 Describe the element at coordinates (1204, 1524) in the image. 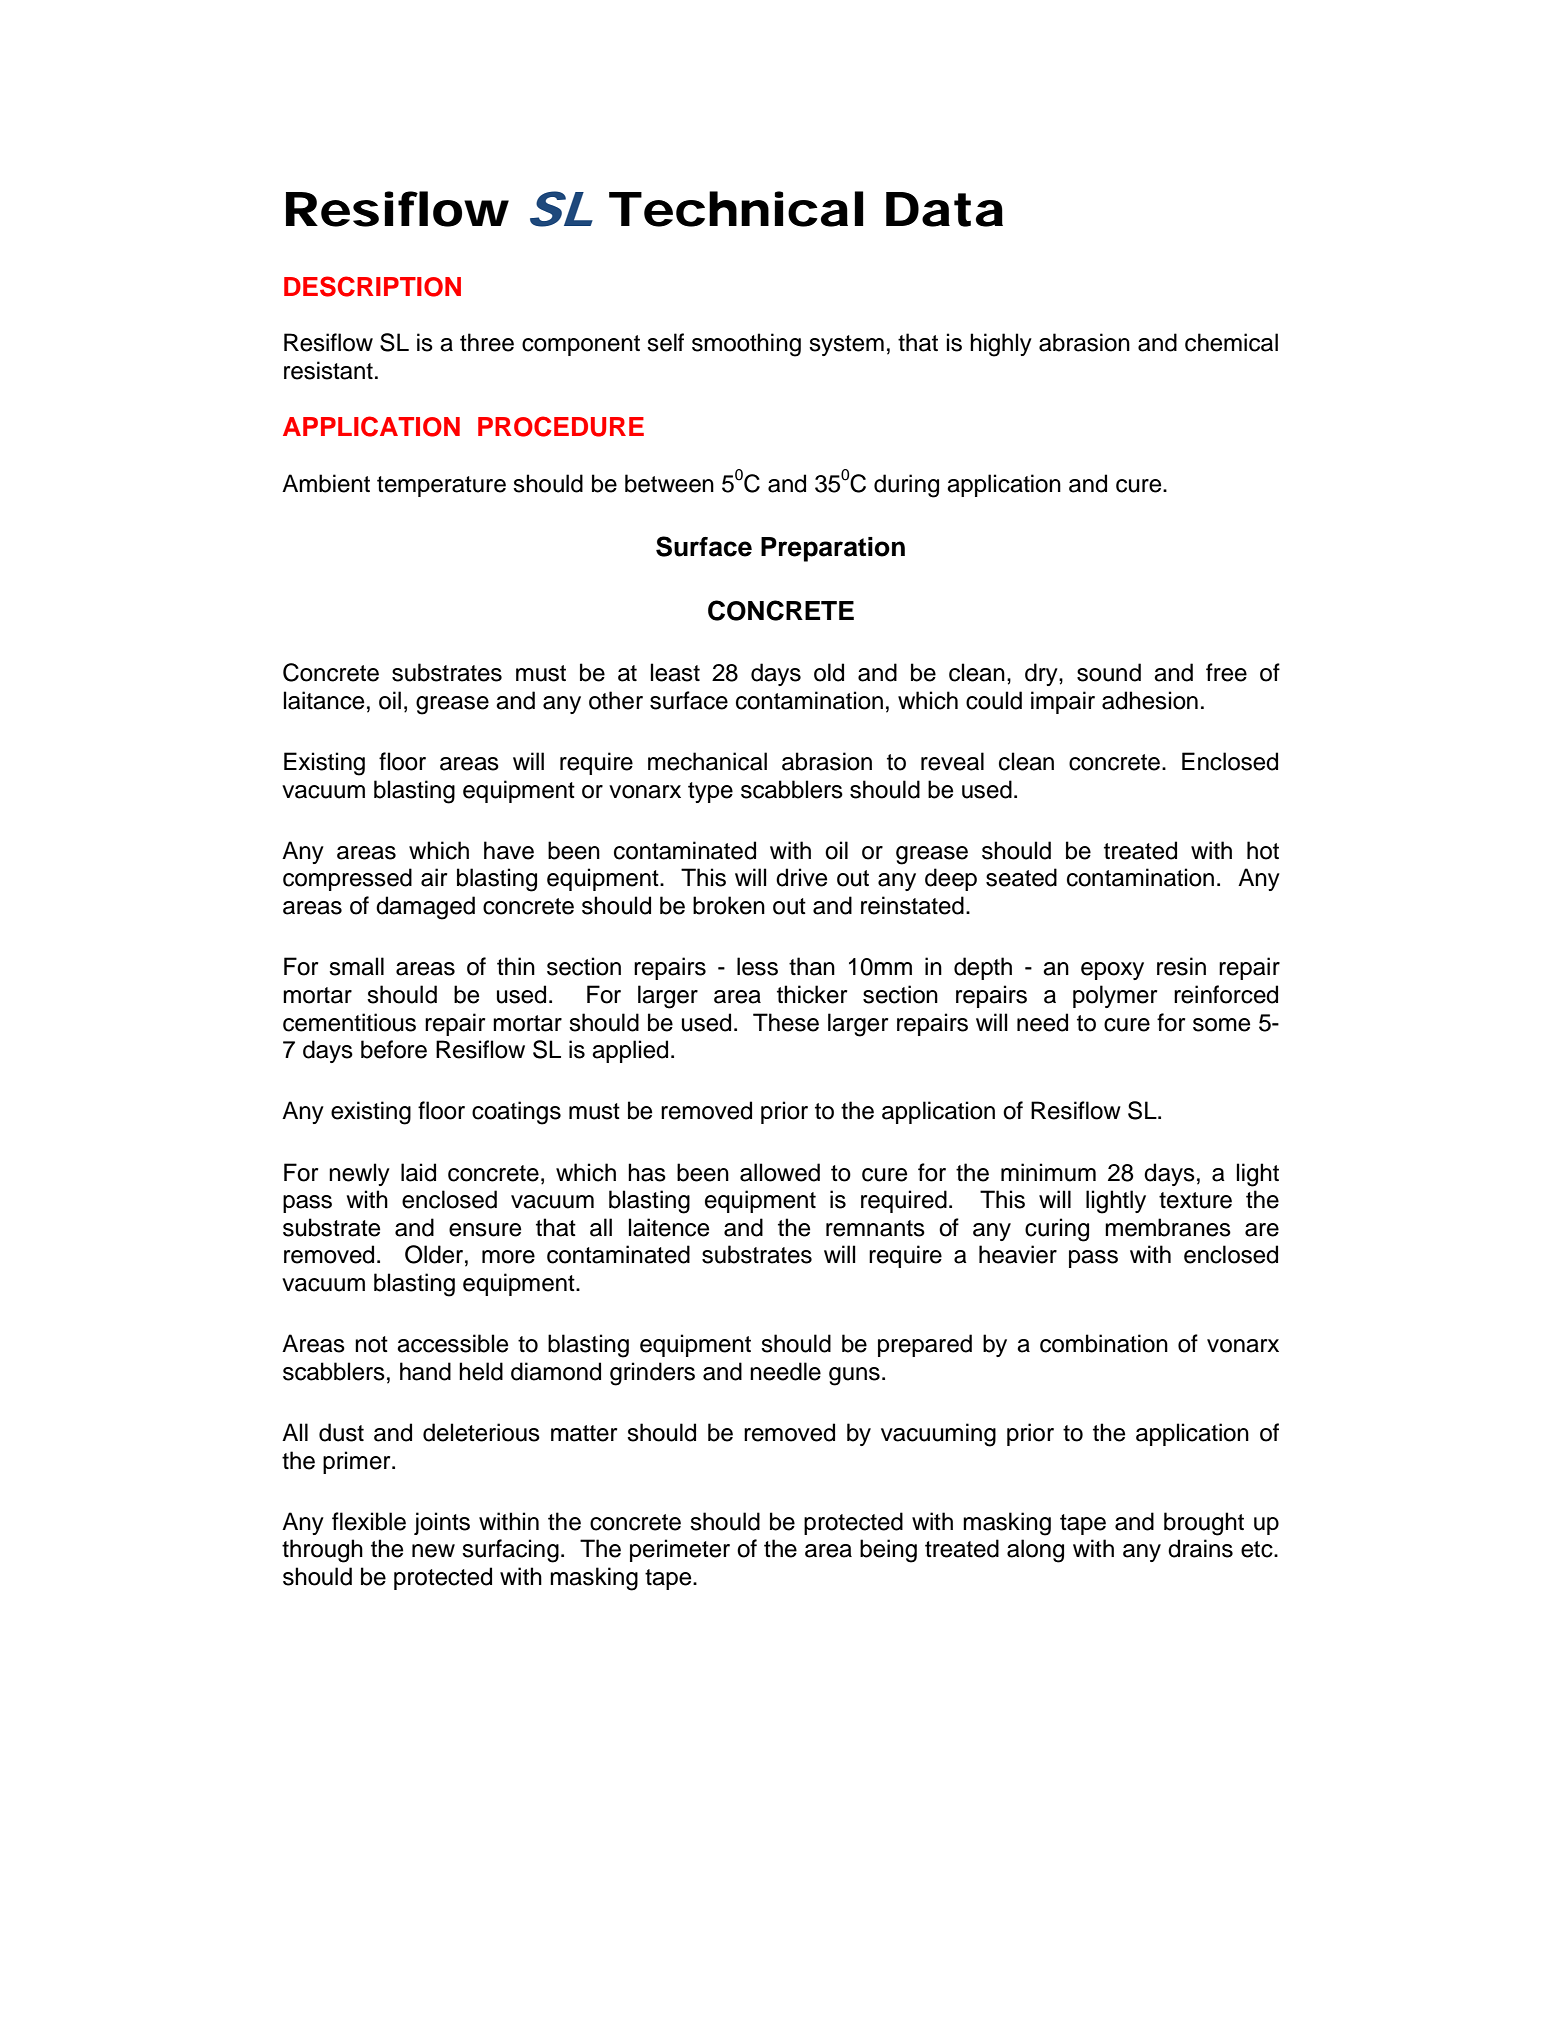

I see `brought` at that location.
